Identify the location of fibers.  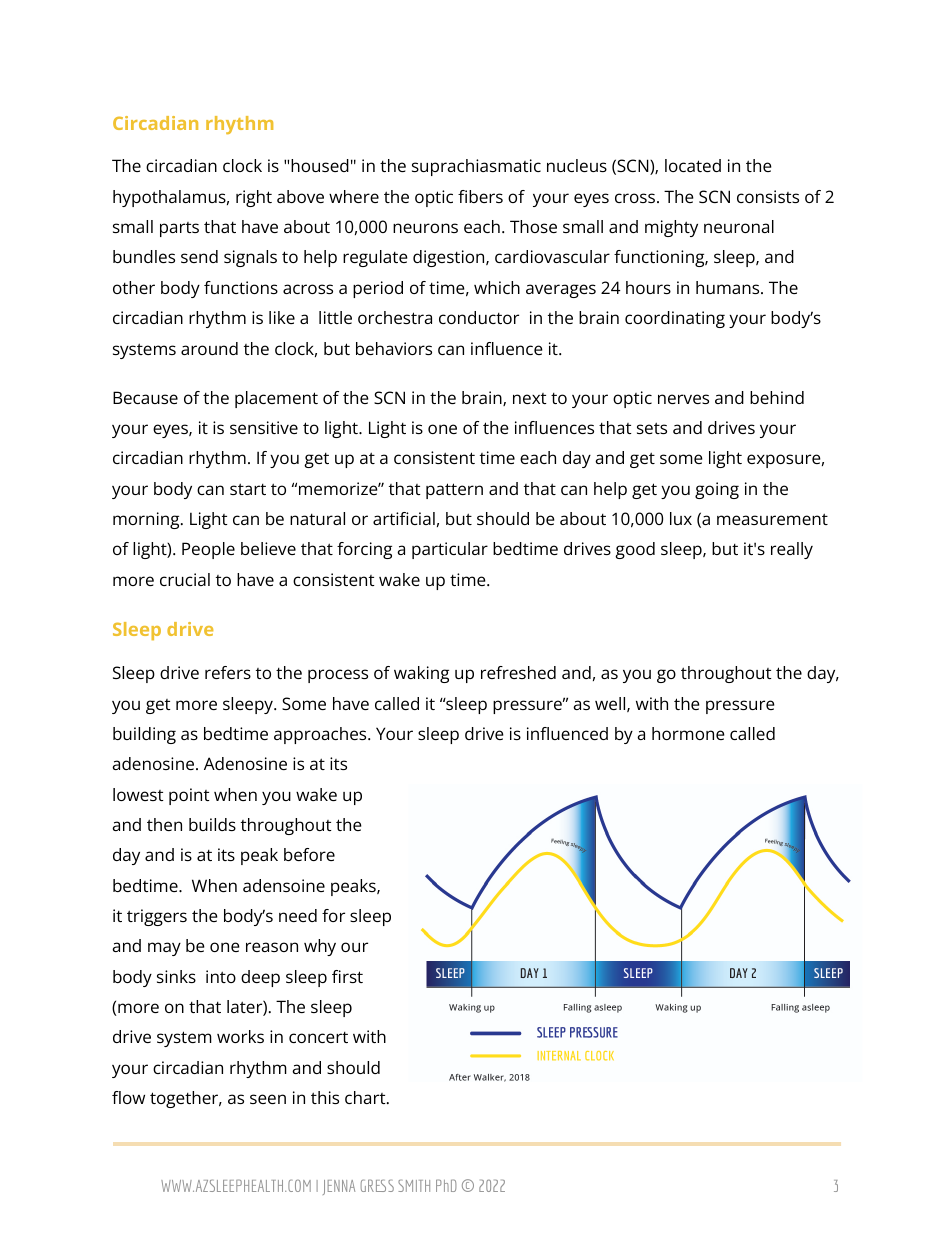
(480, 196).
